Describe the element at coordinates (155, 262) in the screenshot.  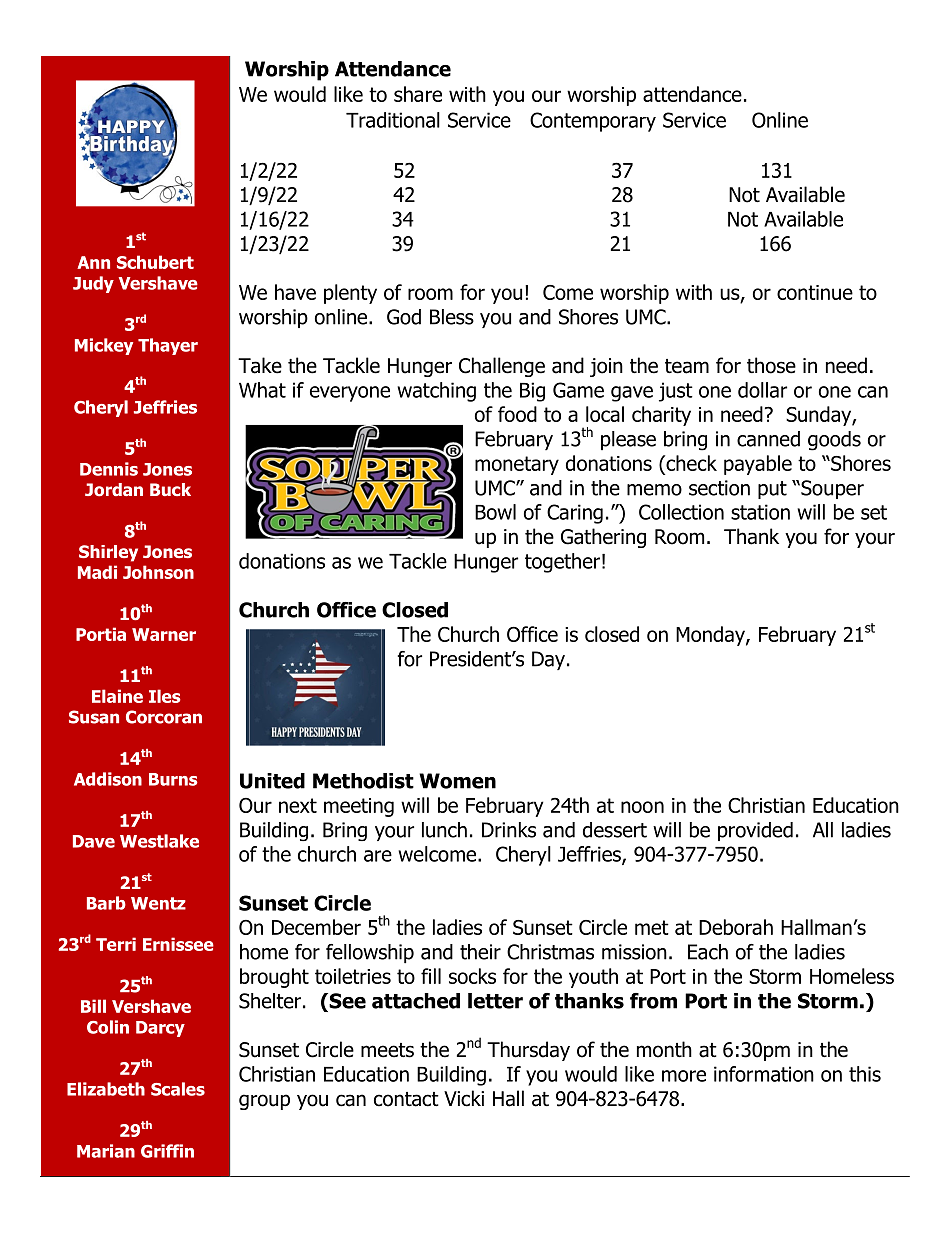
I see `Schubert` at that location.
